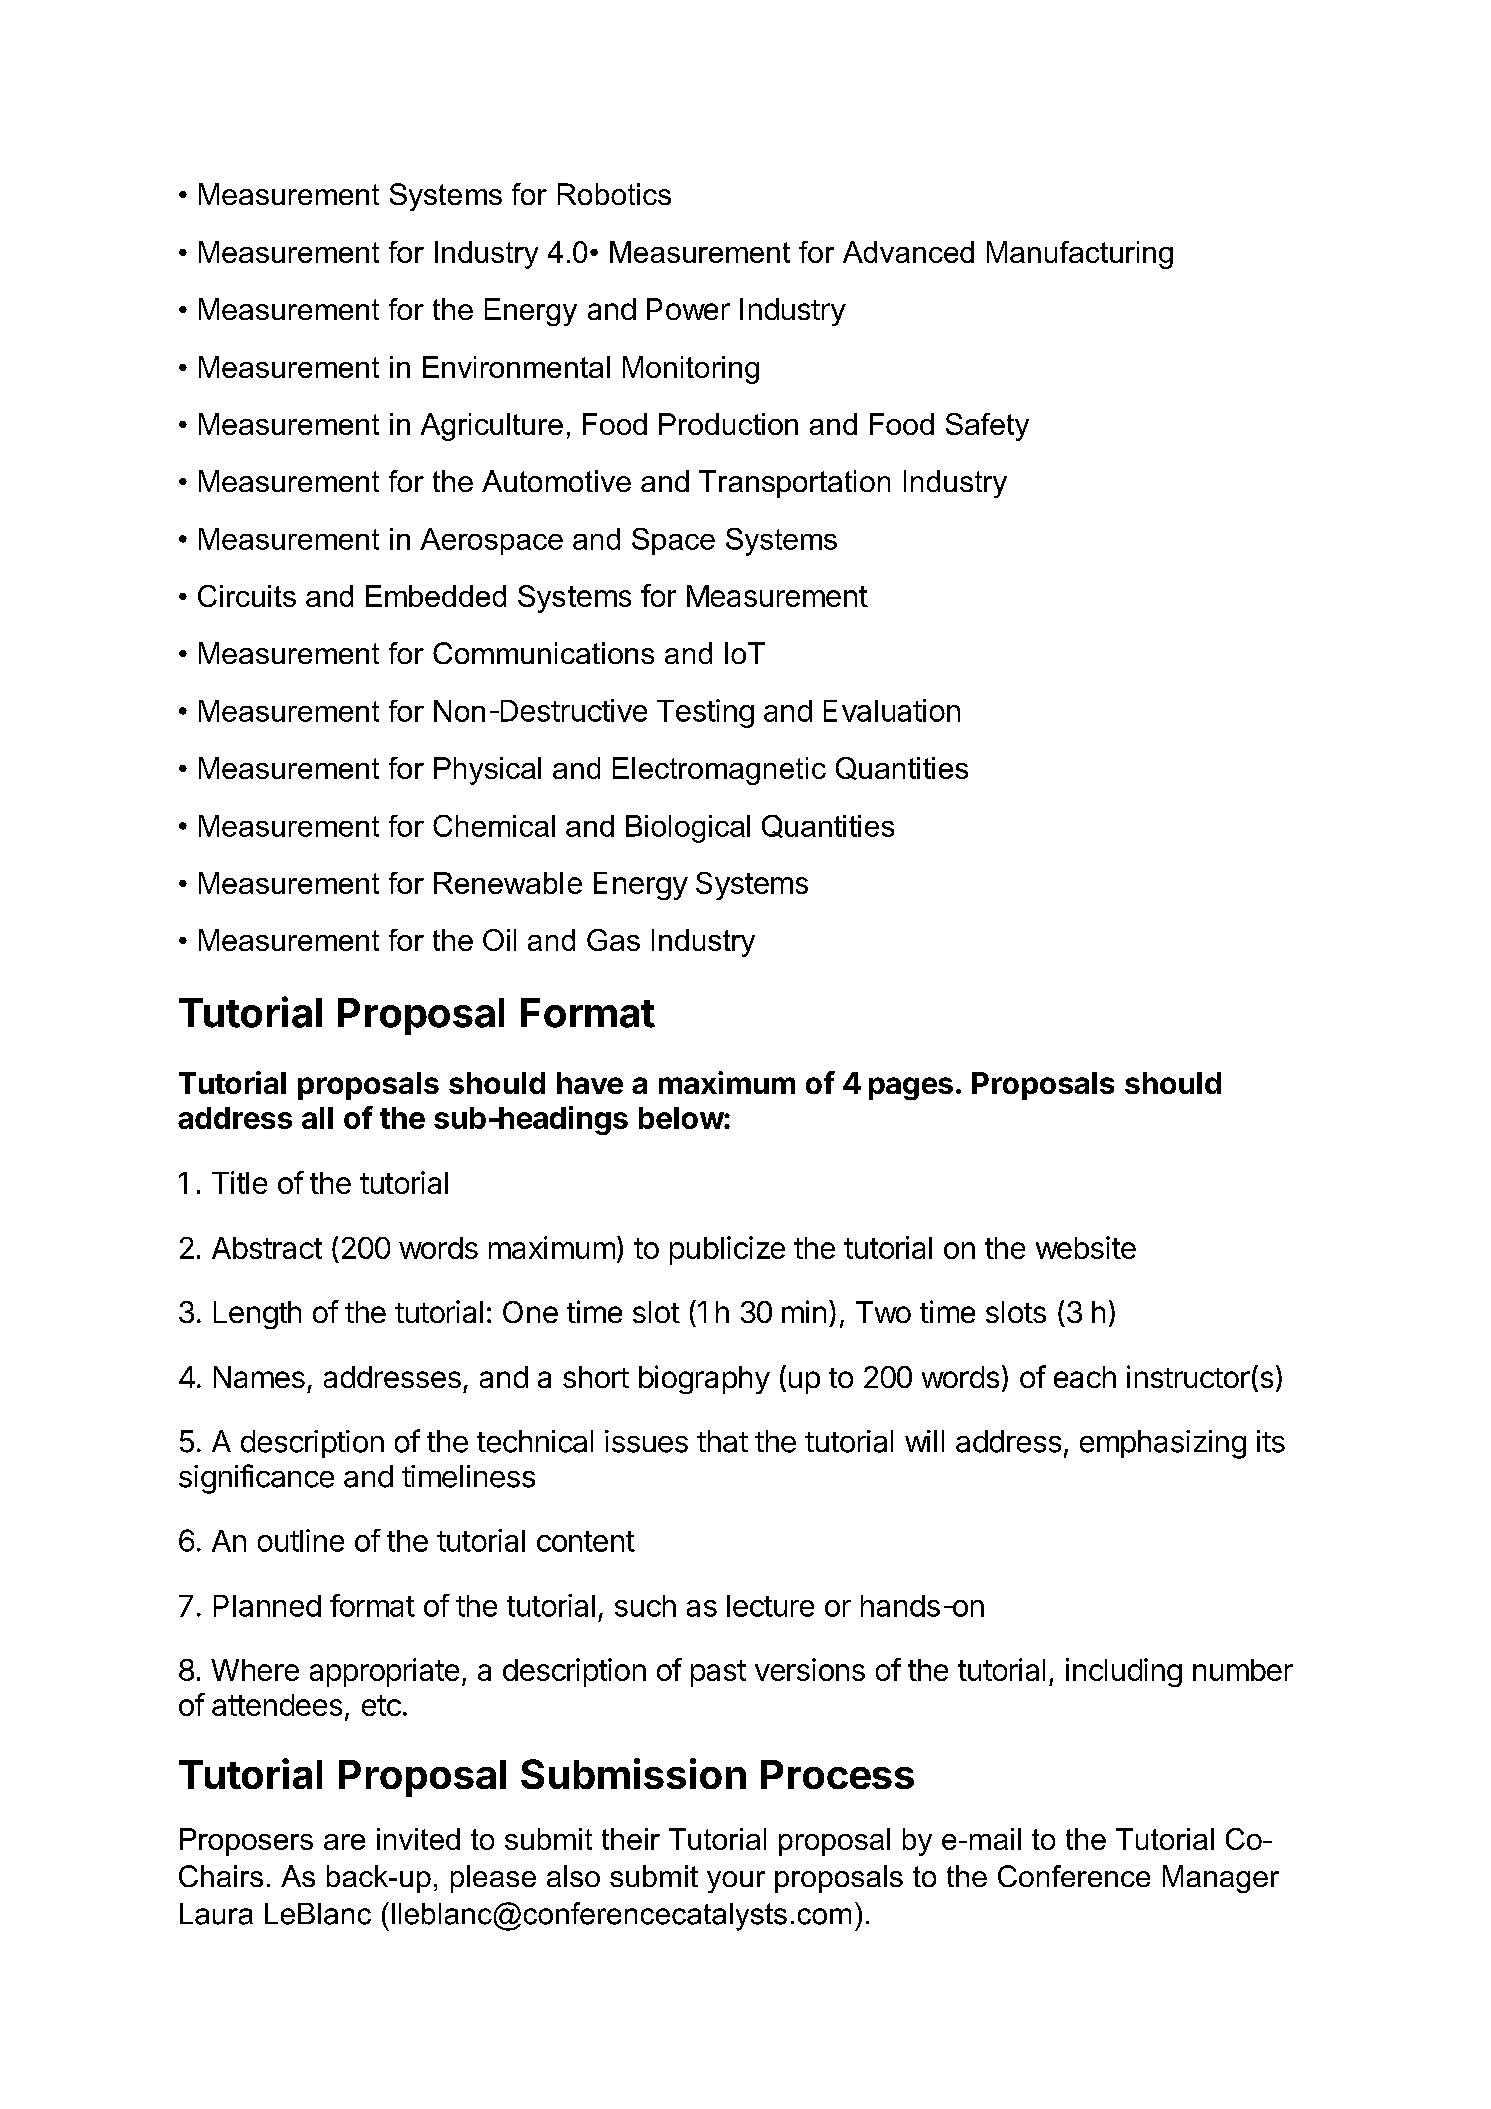 This page has height=2109, width=1491. Describe the element at coordinates (508, 883) in the page. I see `Renewable` at that location.
